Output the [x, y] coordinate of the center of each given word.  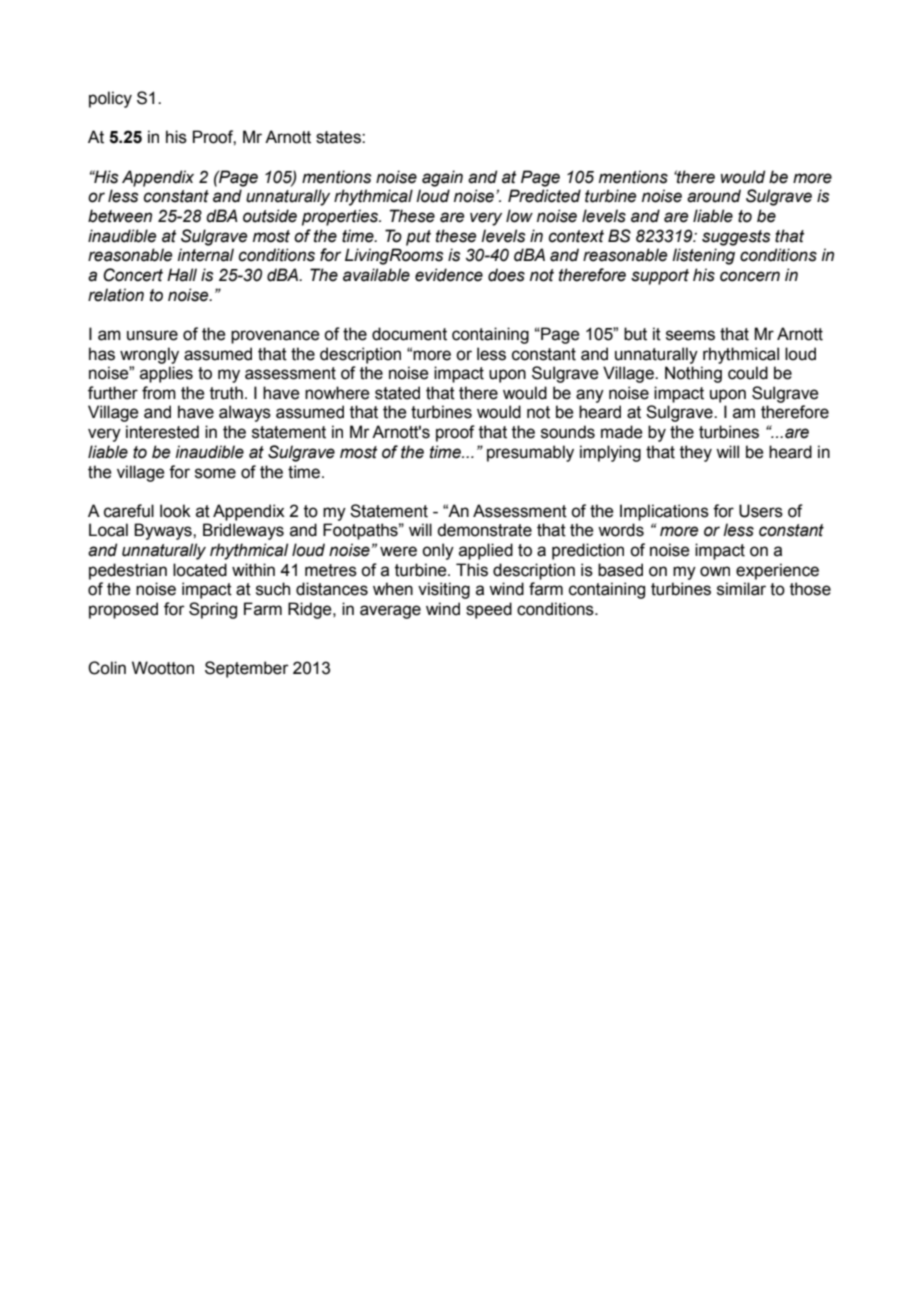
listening [703, 256]
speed [489, 610]
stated [397, 393]
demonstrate [484, 530]
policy [110, 99]
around [714, 196]
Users [761, 511]
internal [206, 255]
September [247, 669]
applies [166, 374]
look [175, 511]
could [748, 373]
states [339, 137]
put [418, 238]
